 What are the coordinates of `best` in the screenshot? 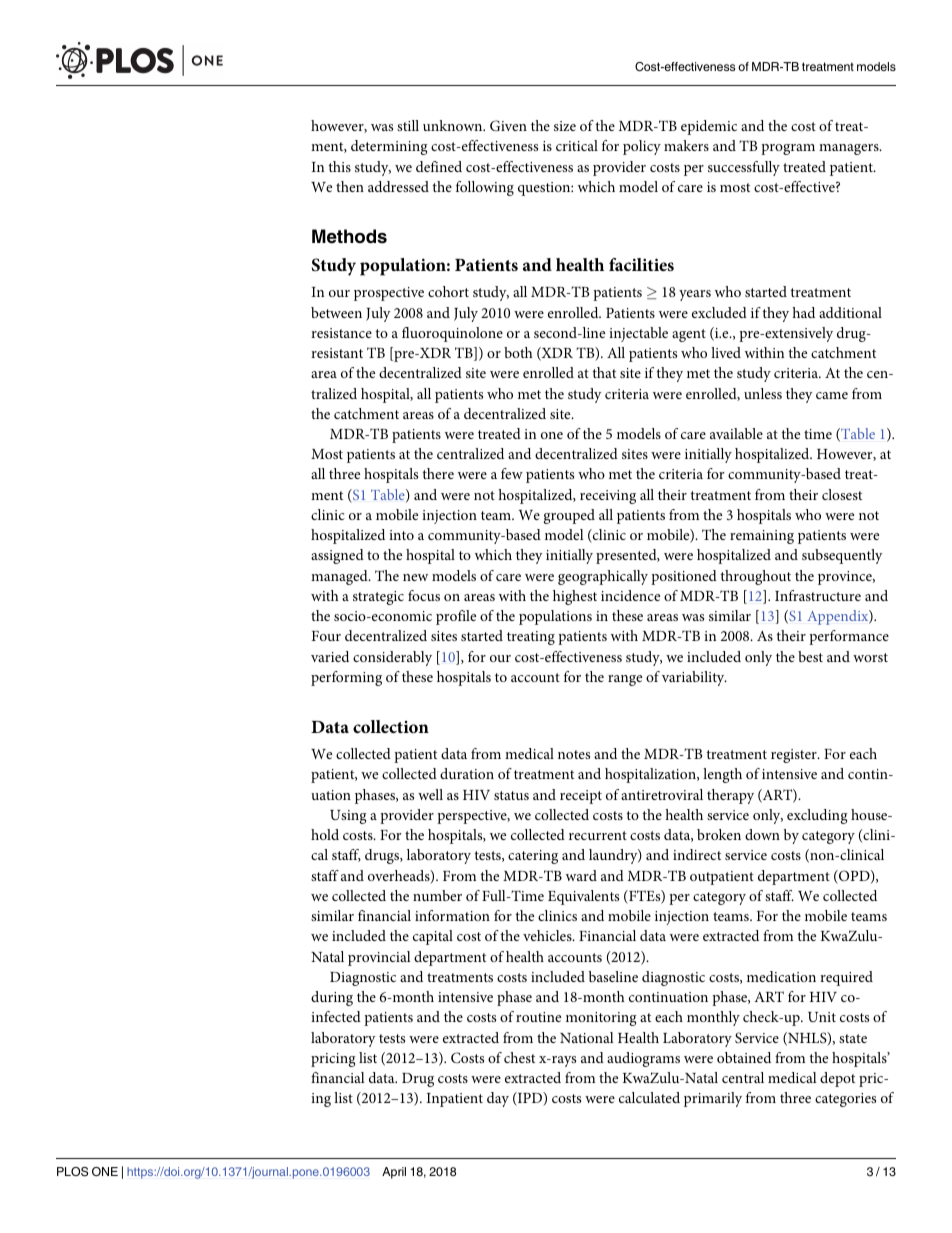 It's located at (810, 656).
